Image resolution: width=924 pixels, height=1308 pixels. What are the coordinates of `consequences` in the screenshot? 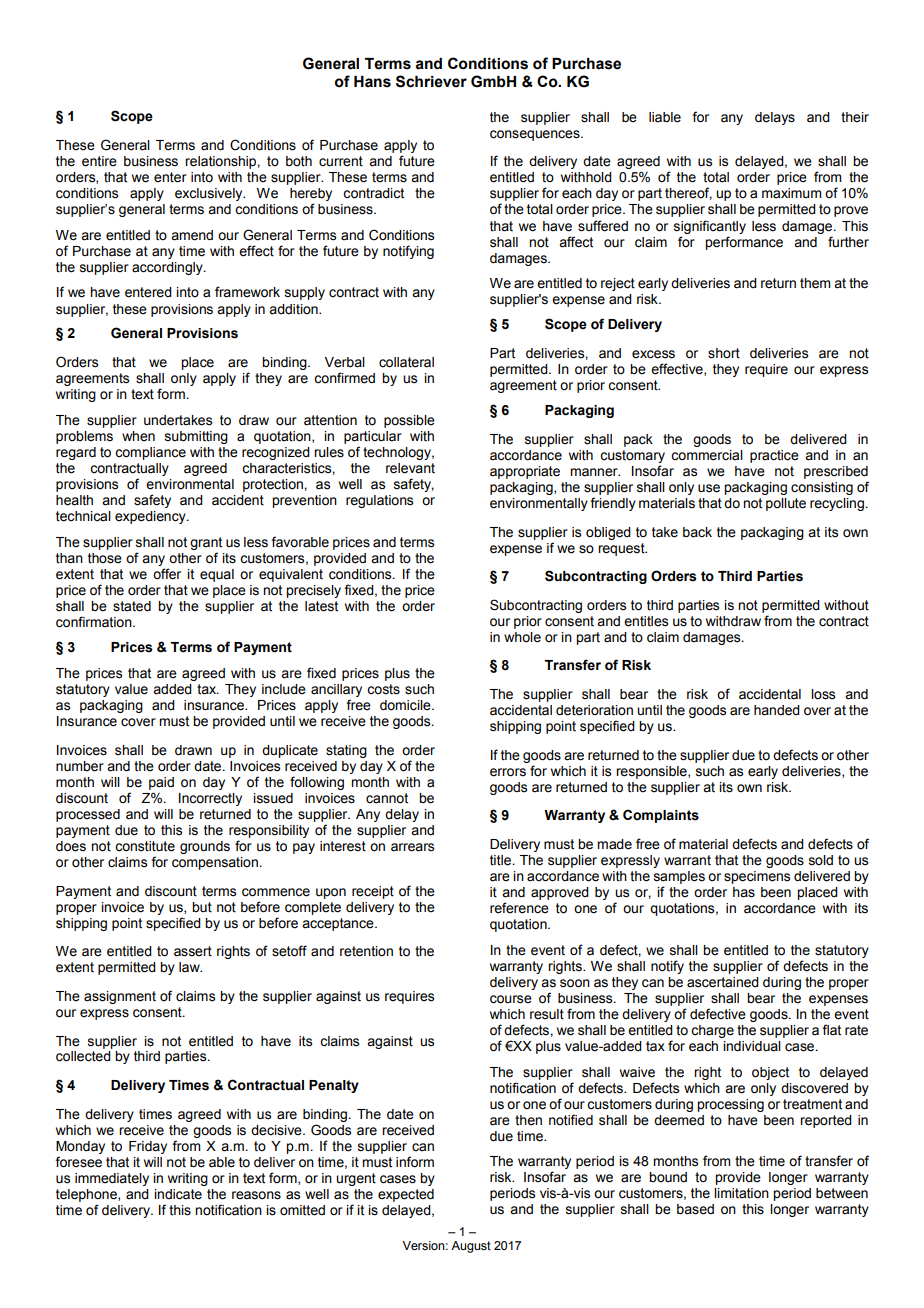 It's located at (536, 135).
